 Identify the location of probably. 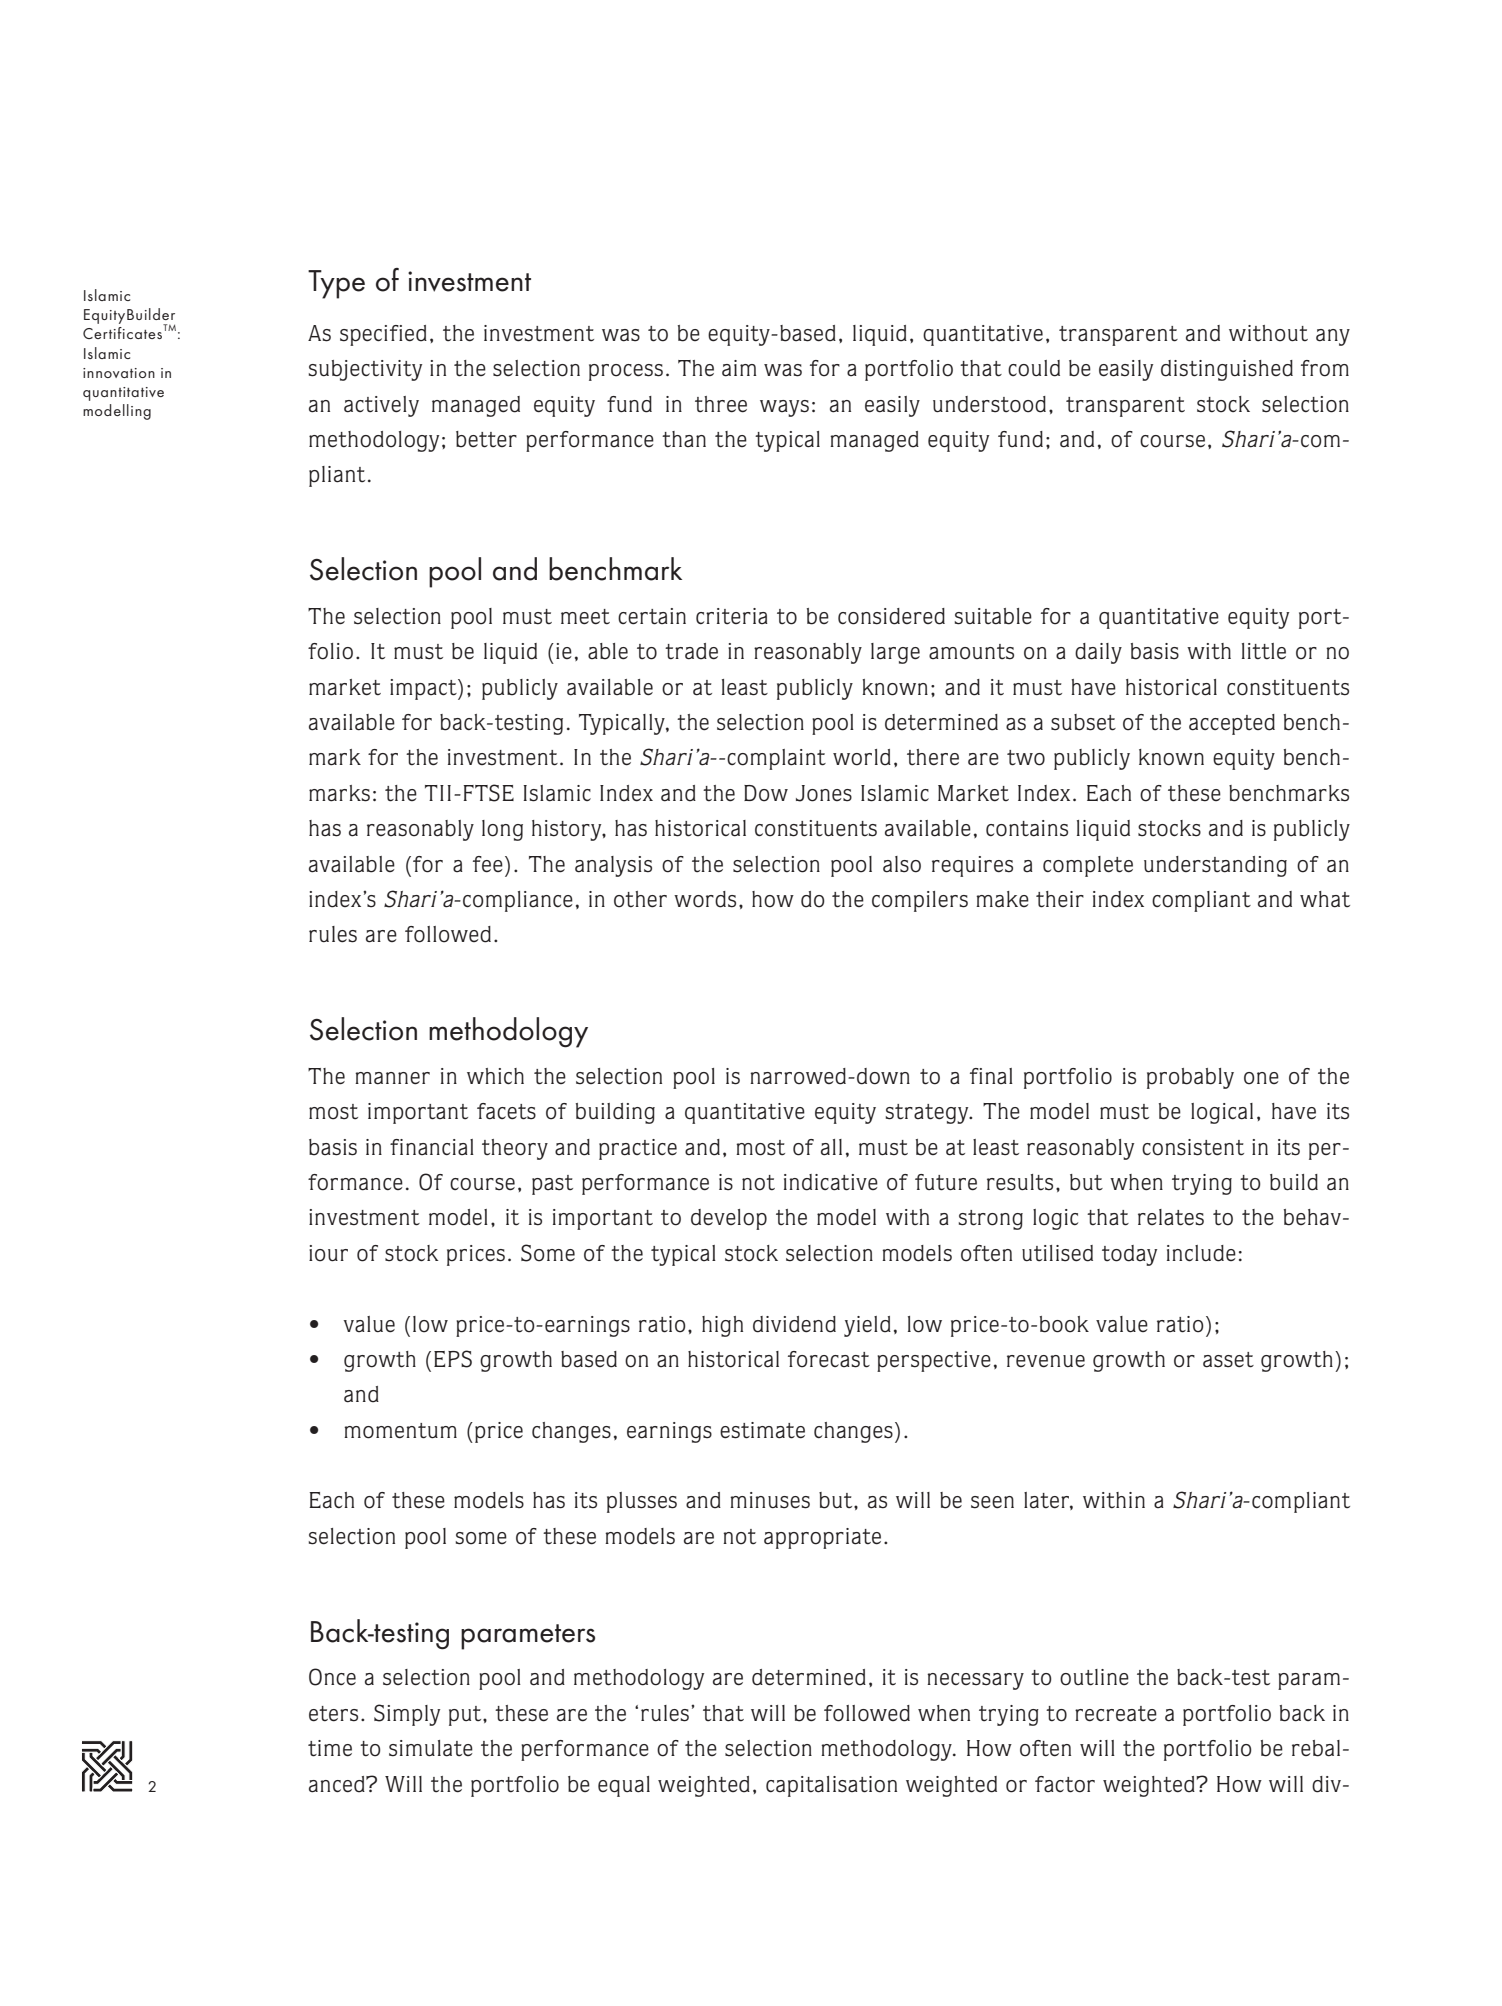
(1190, 1078).
